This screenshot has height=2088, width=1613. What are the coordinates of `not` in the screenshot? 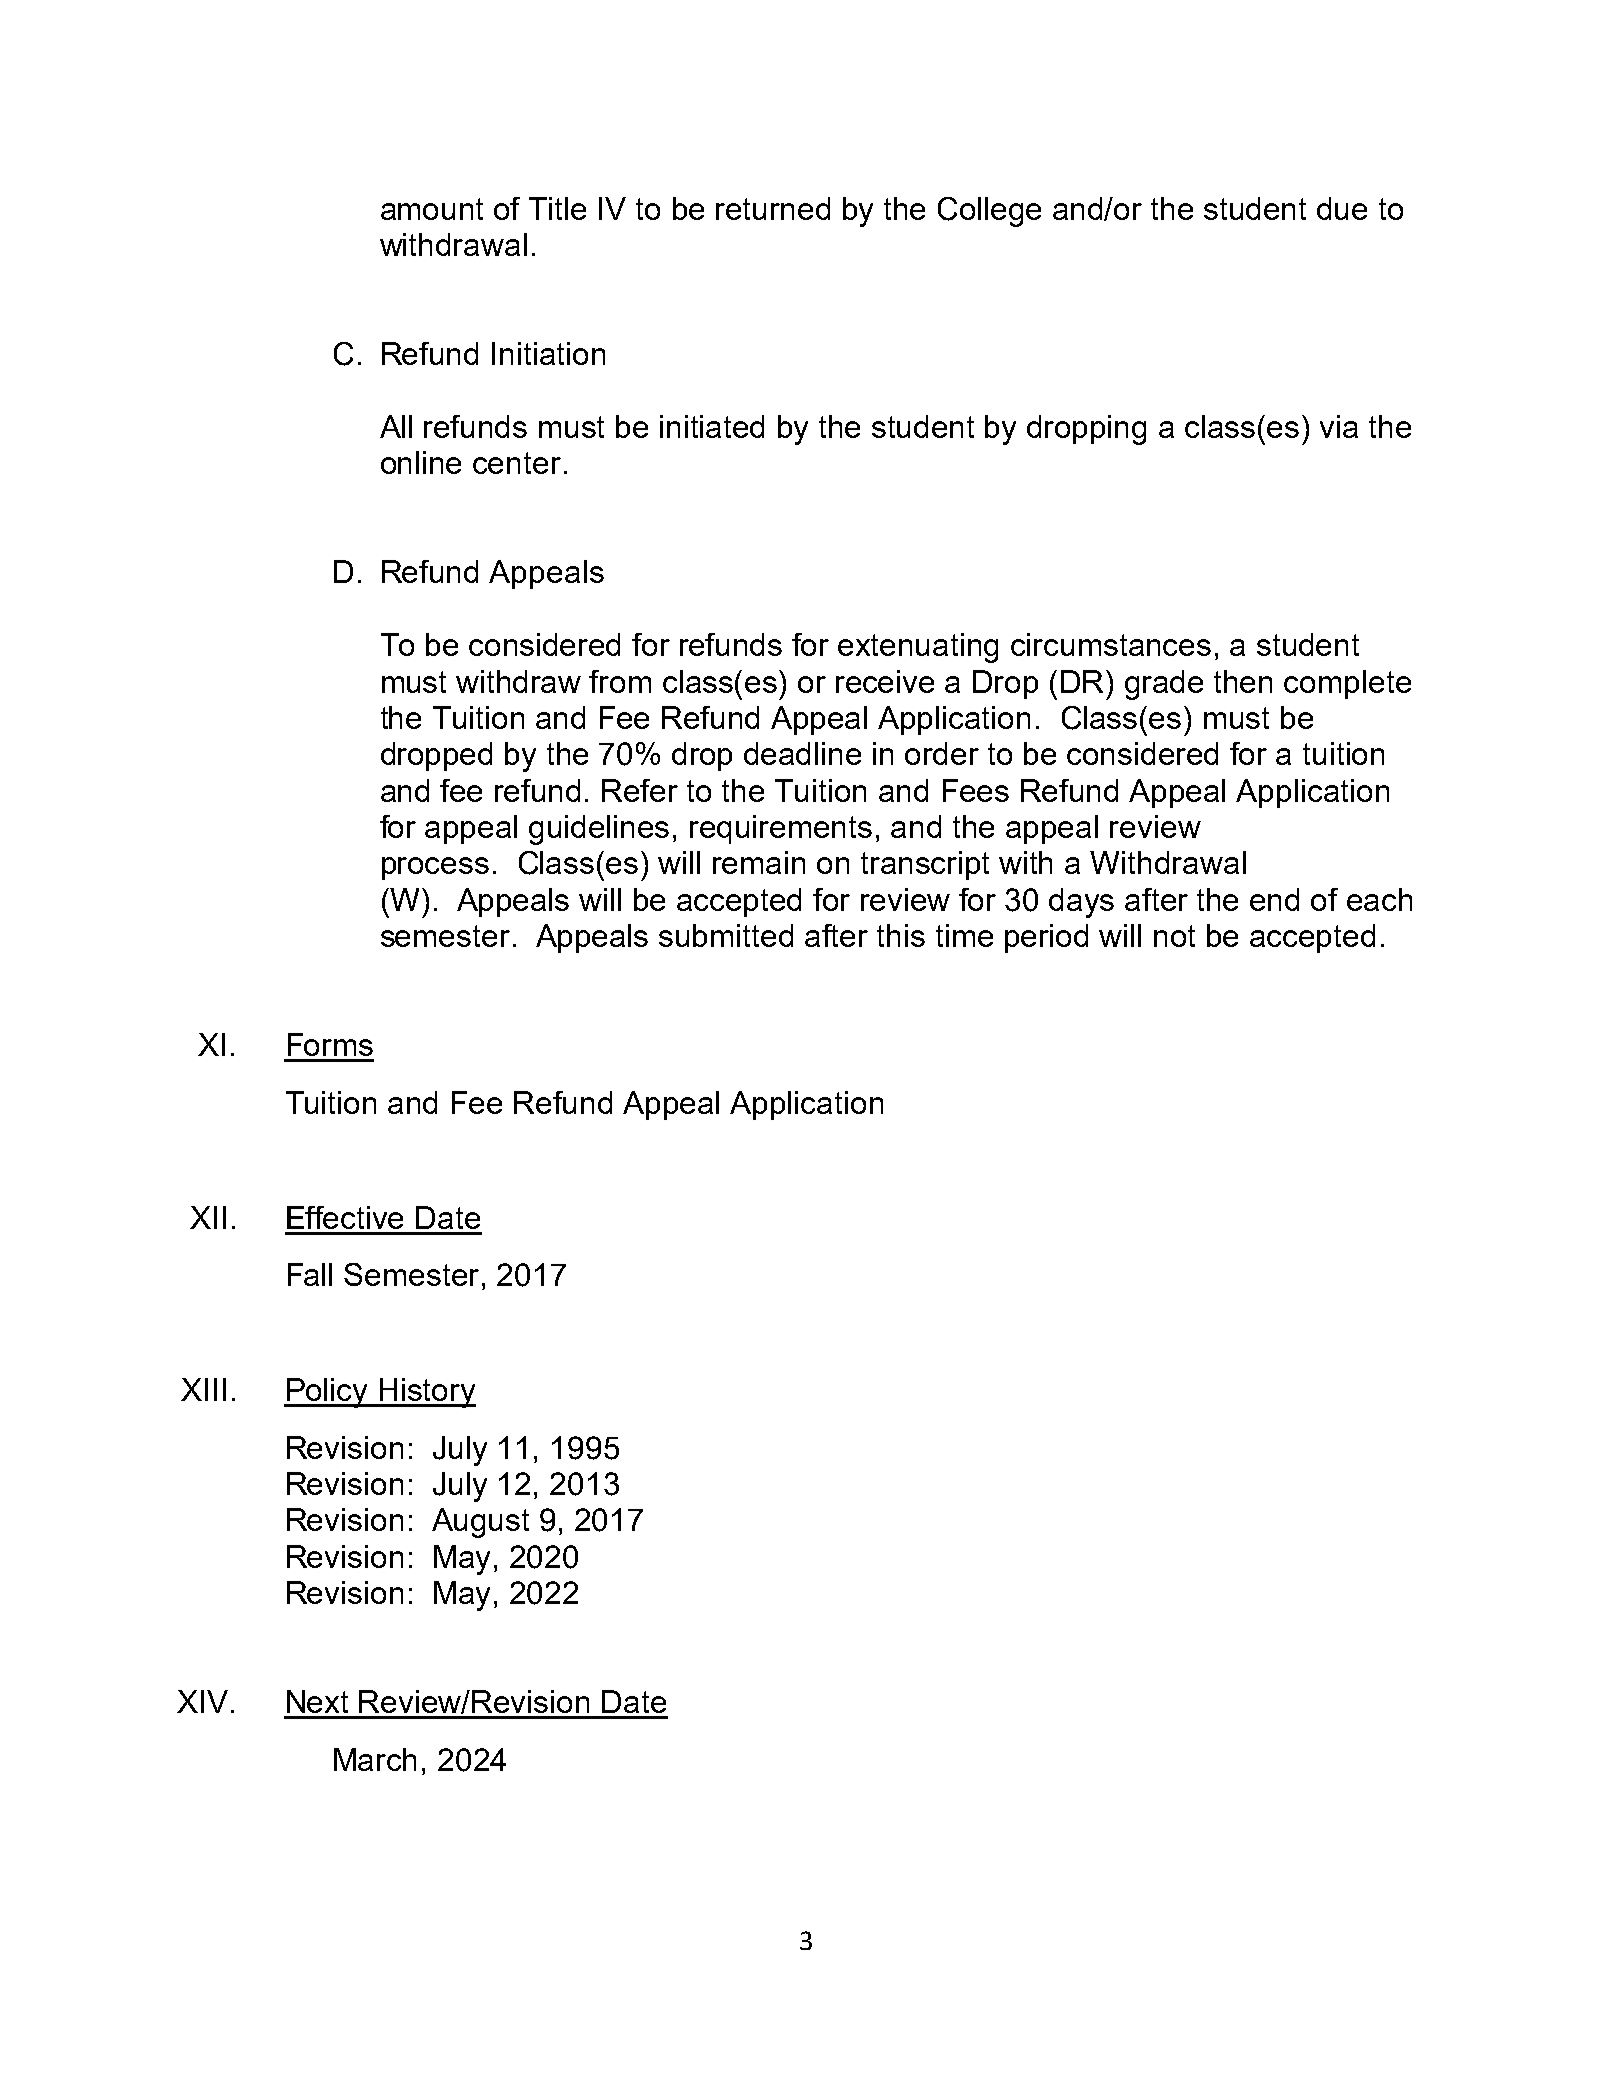 It's located at (1174, 936).
